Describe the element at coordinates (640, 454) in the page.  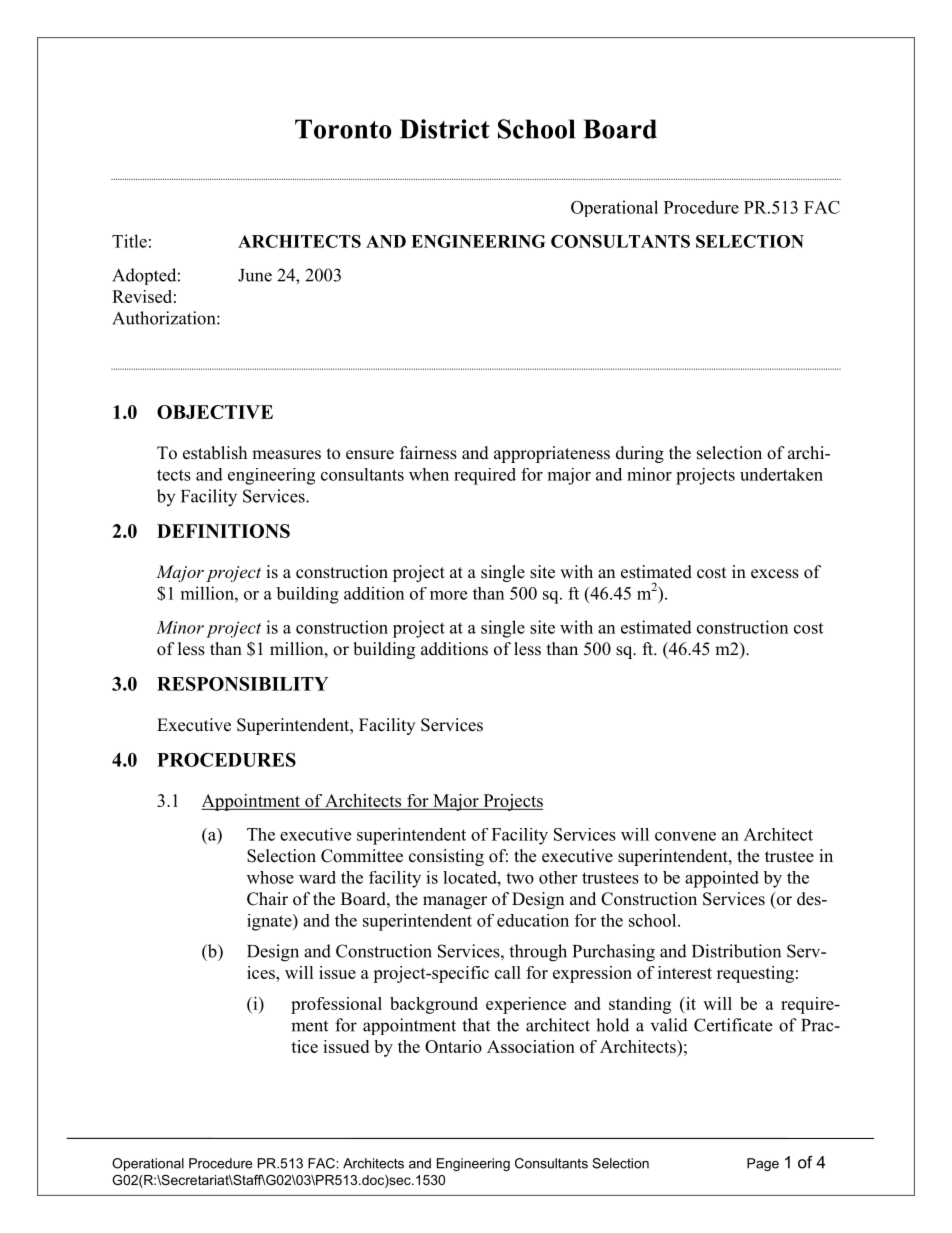
I see `during` at that location.
